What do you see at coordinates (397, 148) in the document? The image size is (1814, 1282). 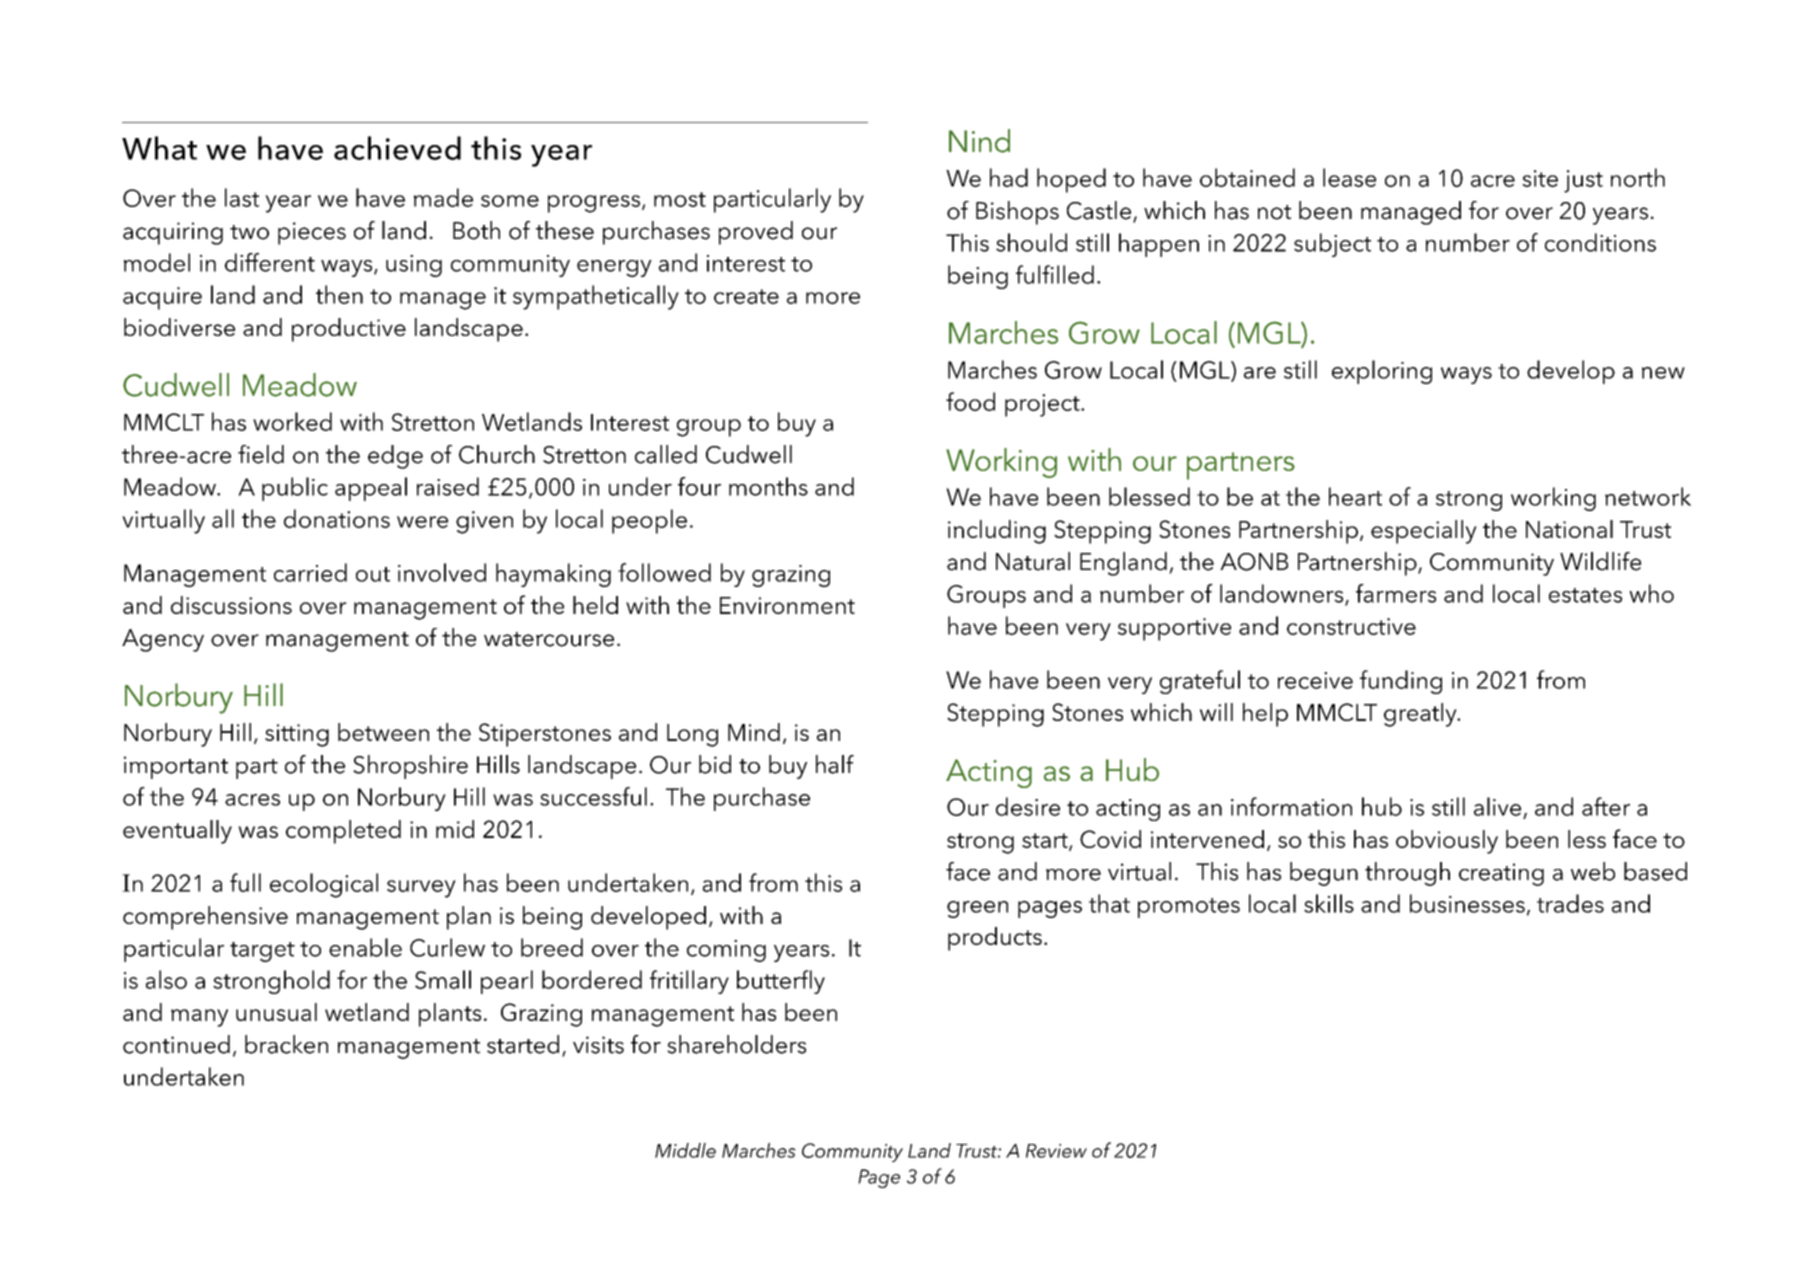 I see `achieved` at bounding box center [397, 148].
